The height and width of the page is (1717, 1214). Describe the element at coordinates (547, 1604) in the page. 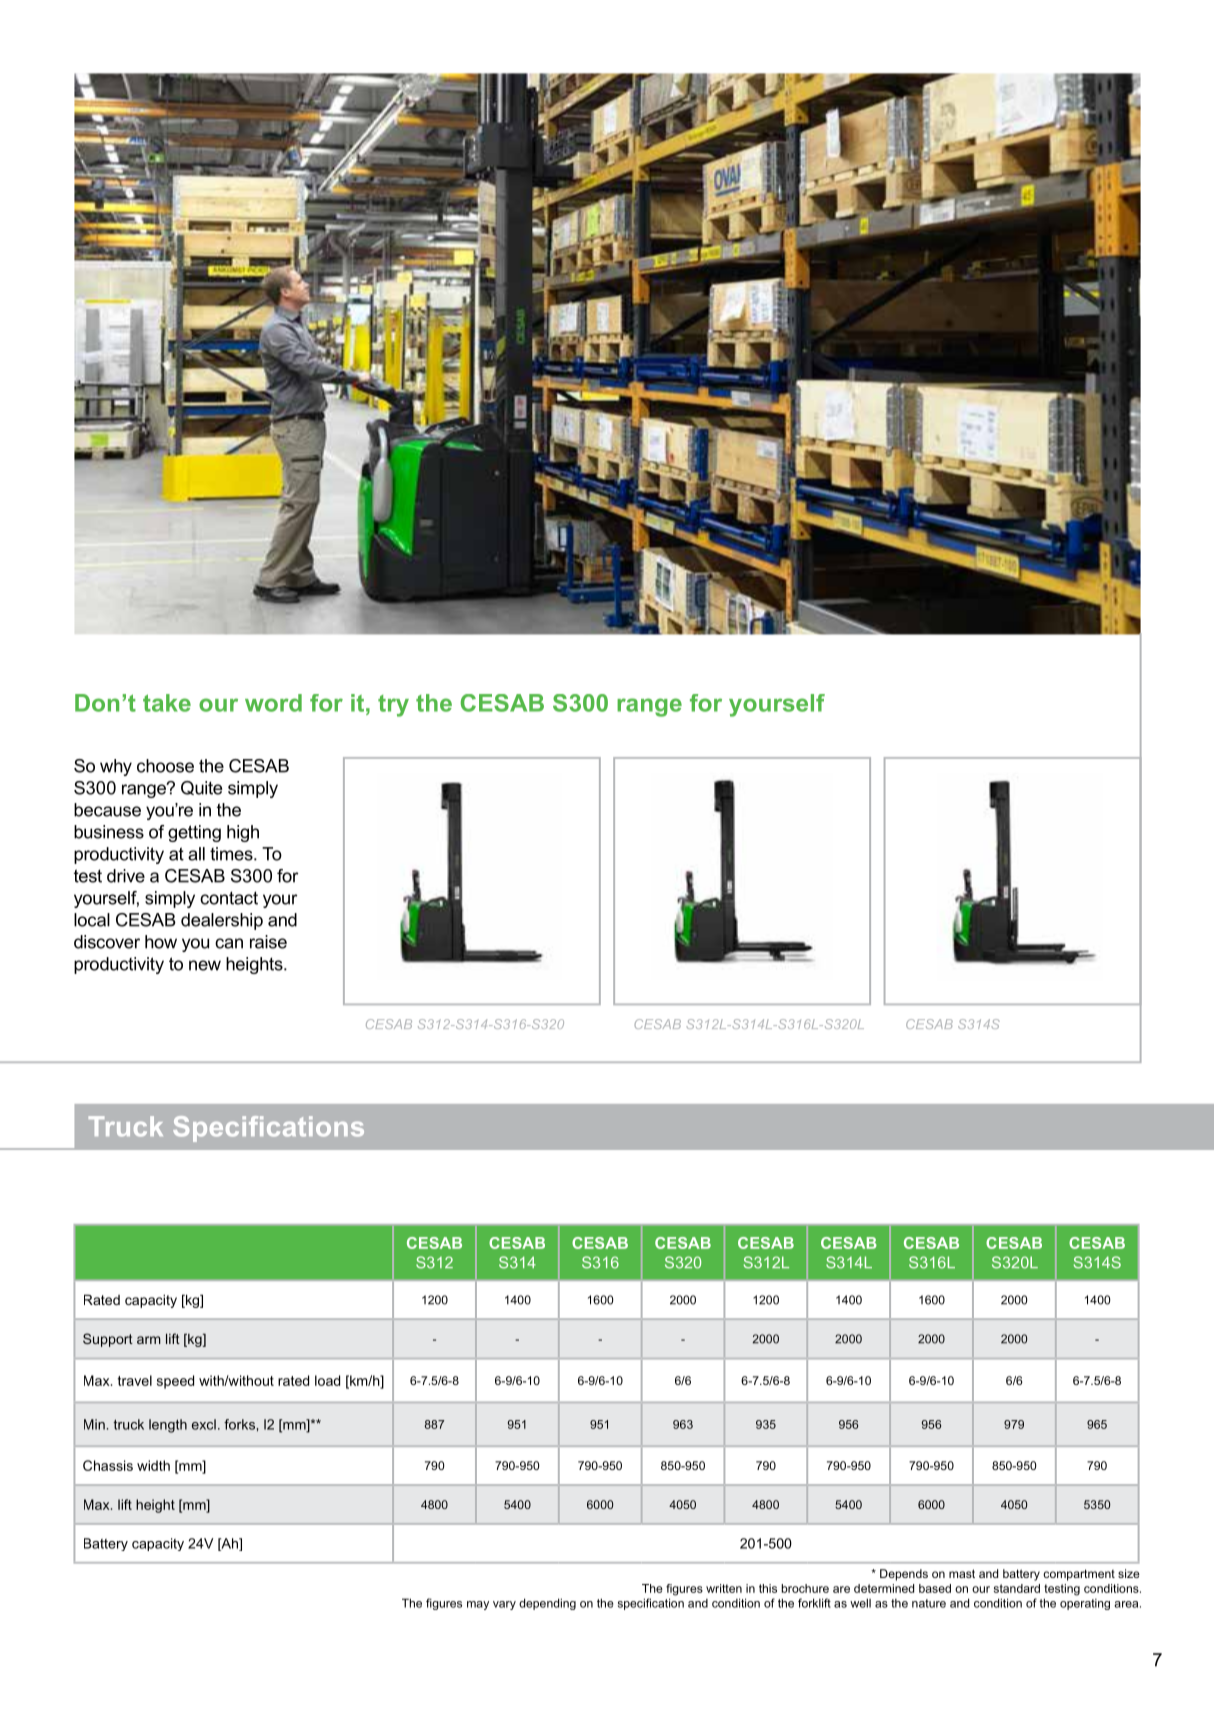

I see `depending` at that location.
